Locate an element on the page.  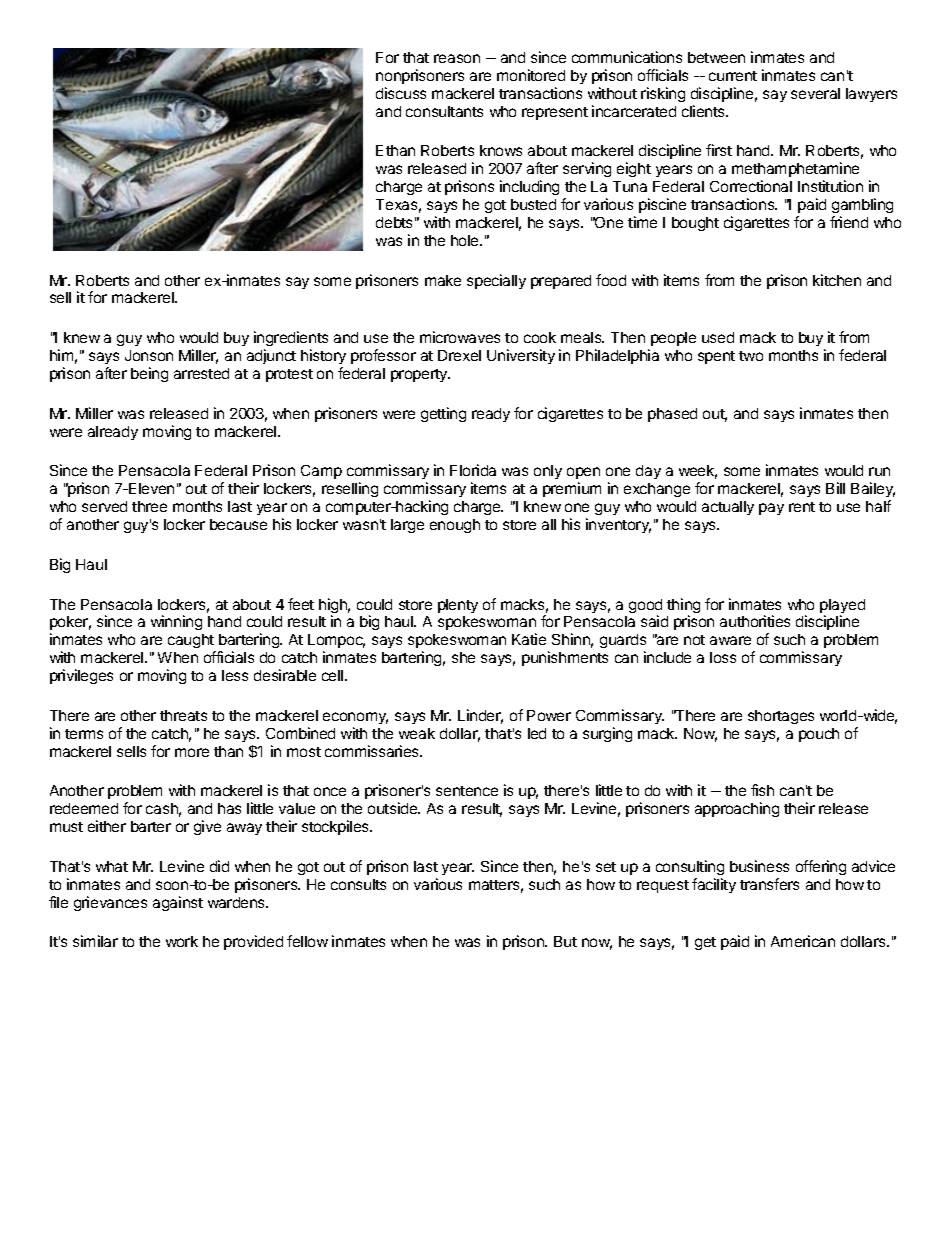
Jonson is located at coordinates (149, 355).
